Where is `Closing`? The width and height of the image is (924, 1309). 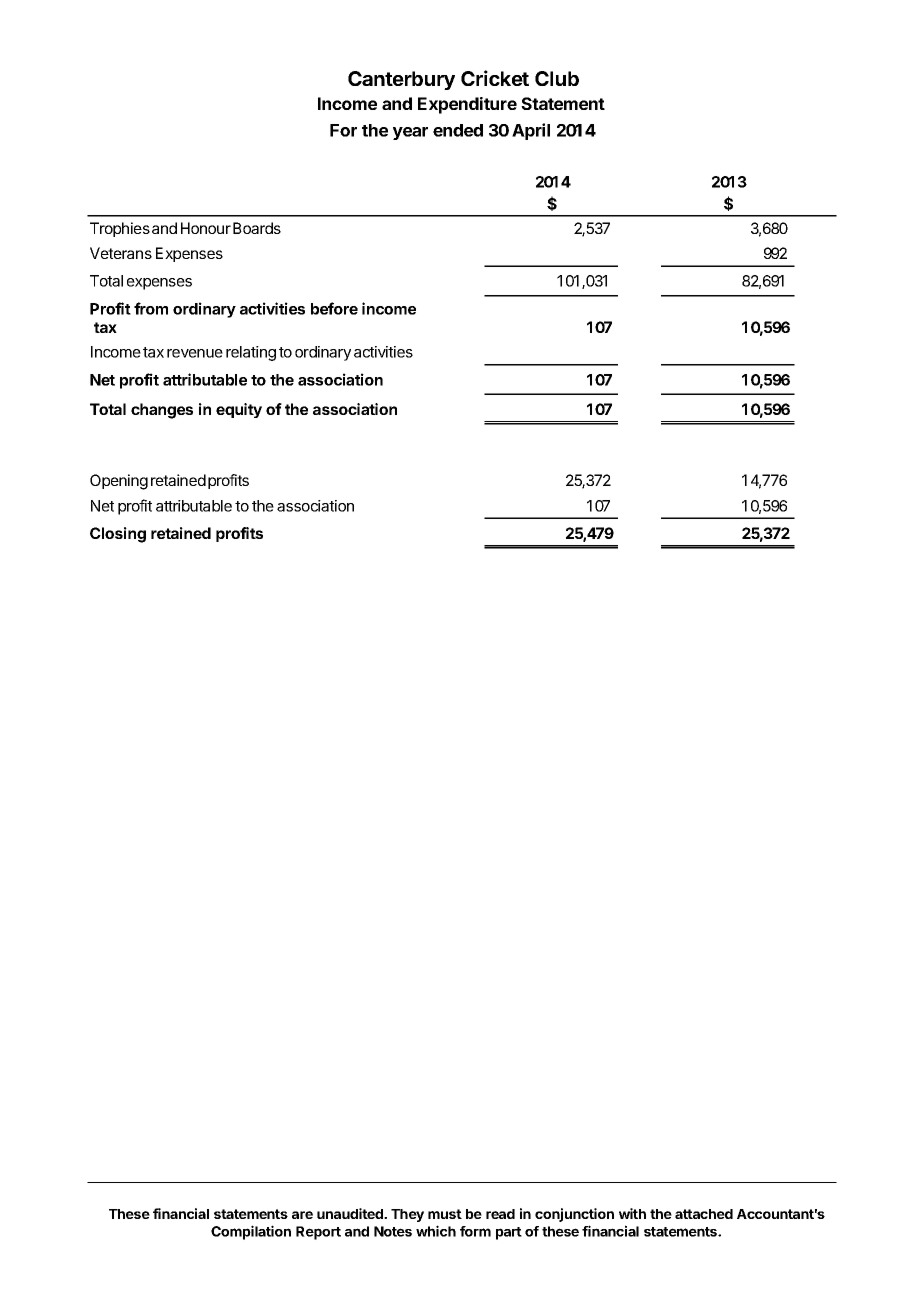
Closing is located at coordinates (118, 535).
